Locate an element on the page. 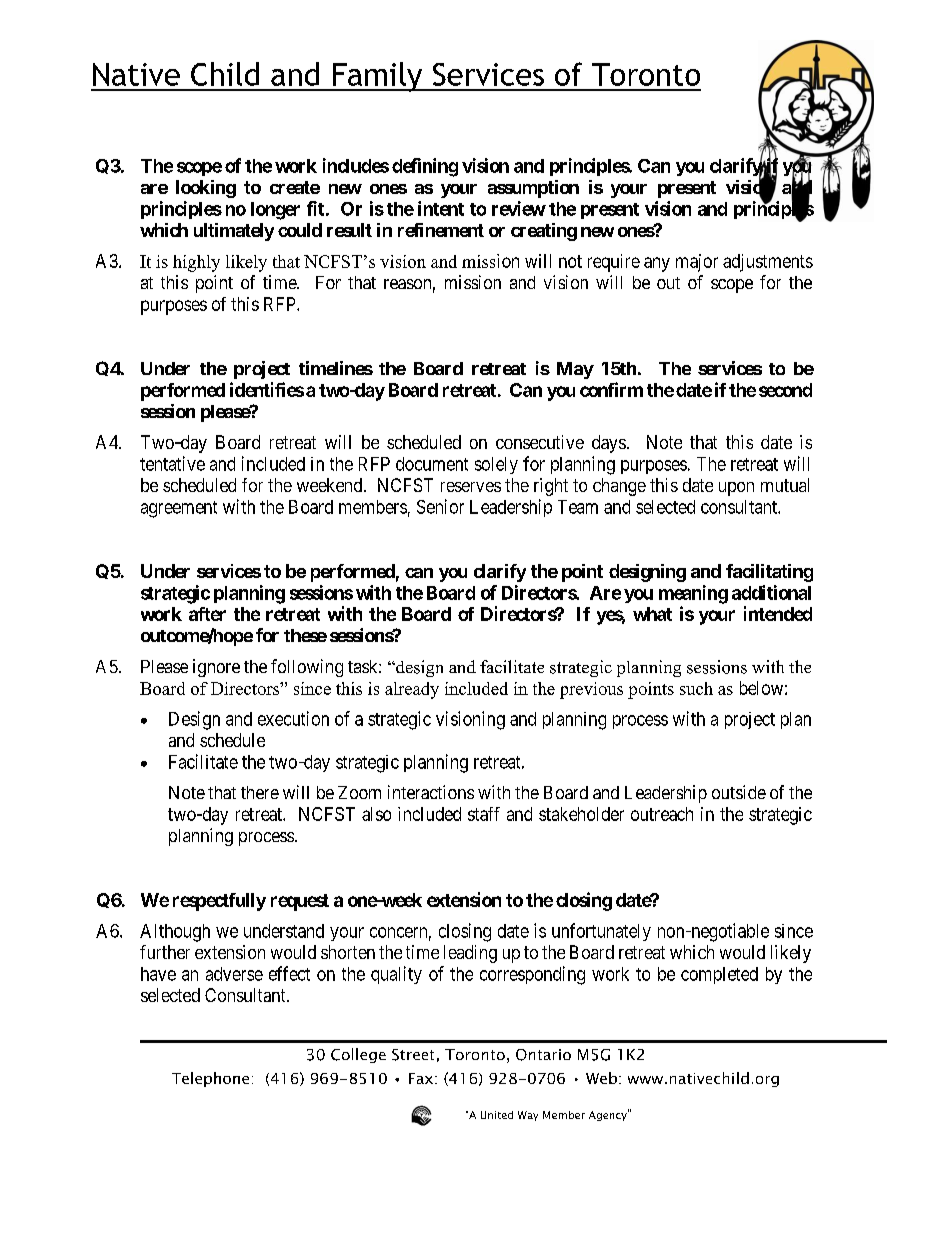 Image resolution: width=952 pixels, height=1233 pixels. Senior is located at coordinates (440, 506).
